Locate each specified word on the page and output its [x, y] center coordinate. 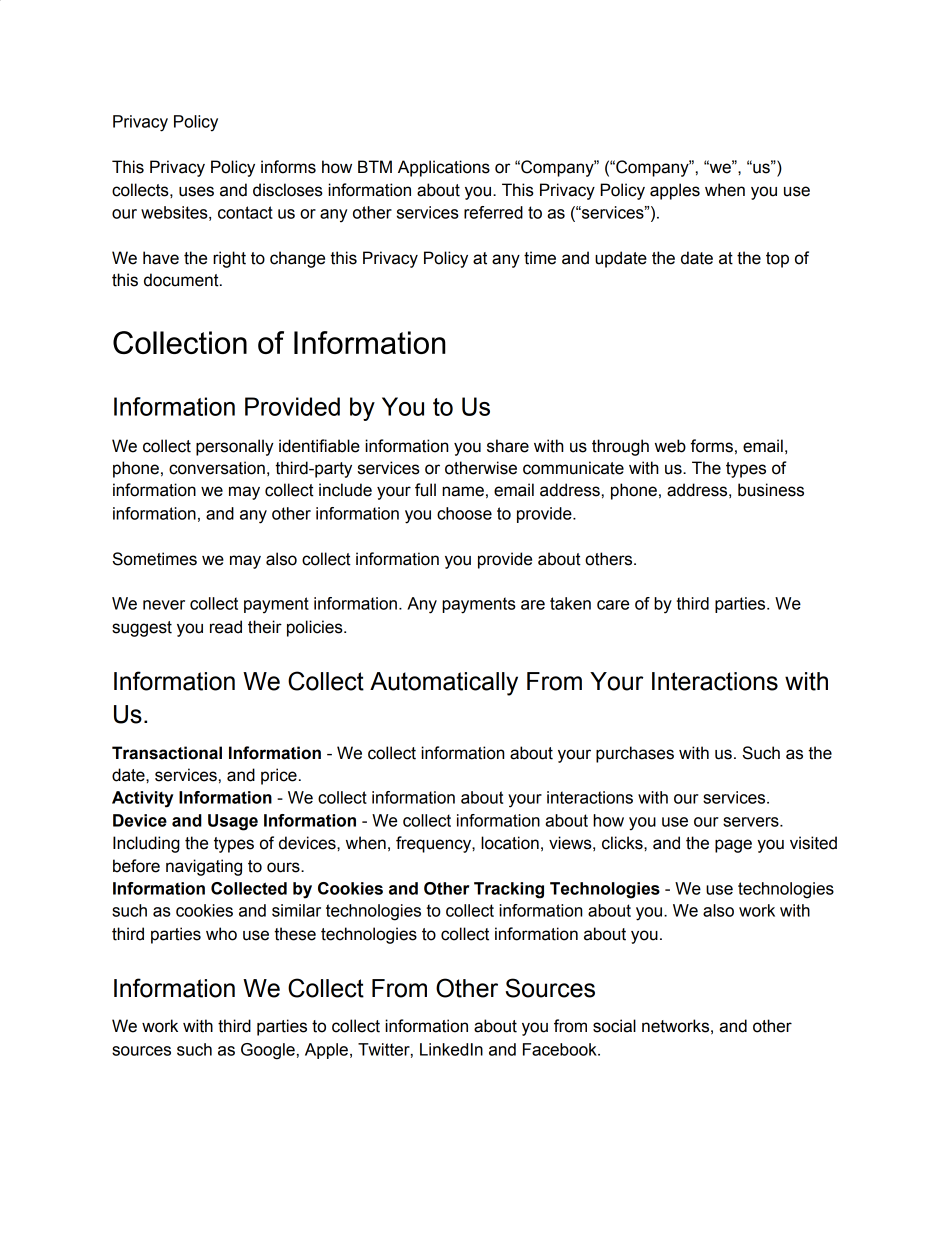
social [614, 1026]
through [620, 447]
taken [570, 603]
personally [235, 447]
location [510, 843]
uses [196, 191]
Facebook [561, 1049]
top [777, 260]
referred [493, 212]
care [613, 605]
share [508, 446]
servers [752, 822]
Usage [233, 822]
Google [268, 1051]
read [226, 627]
